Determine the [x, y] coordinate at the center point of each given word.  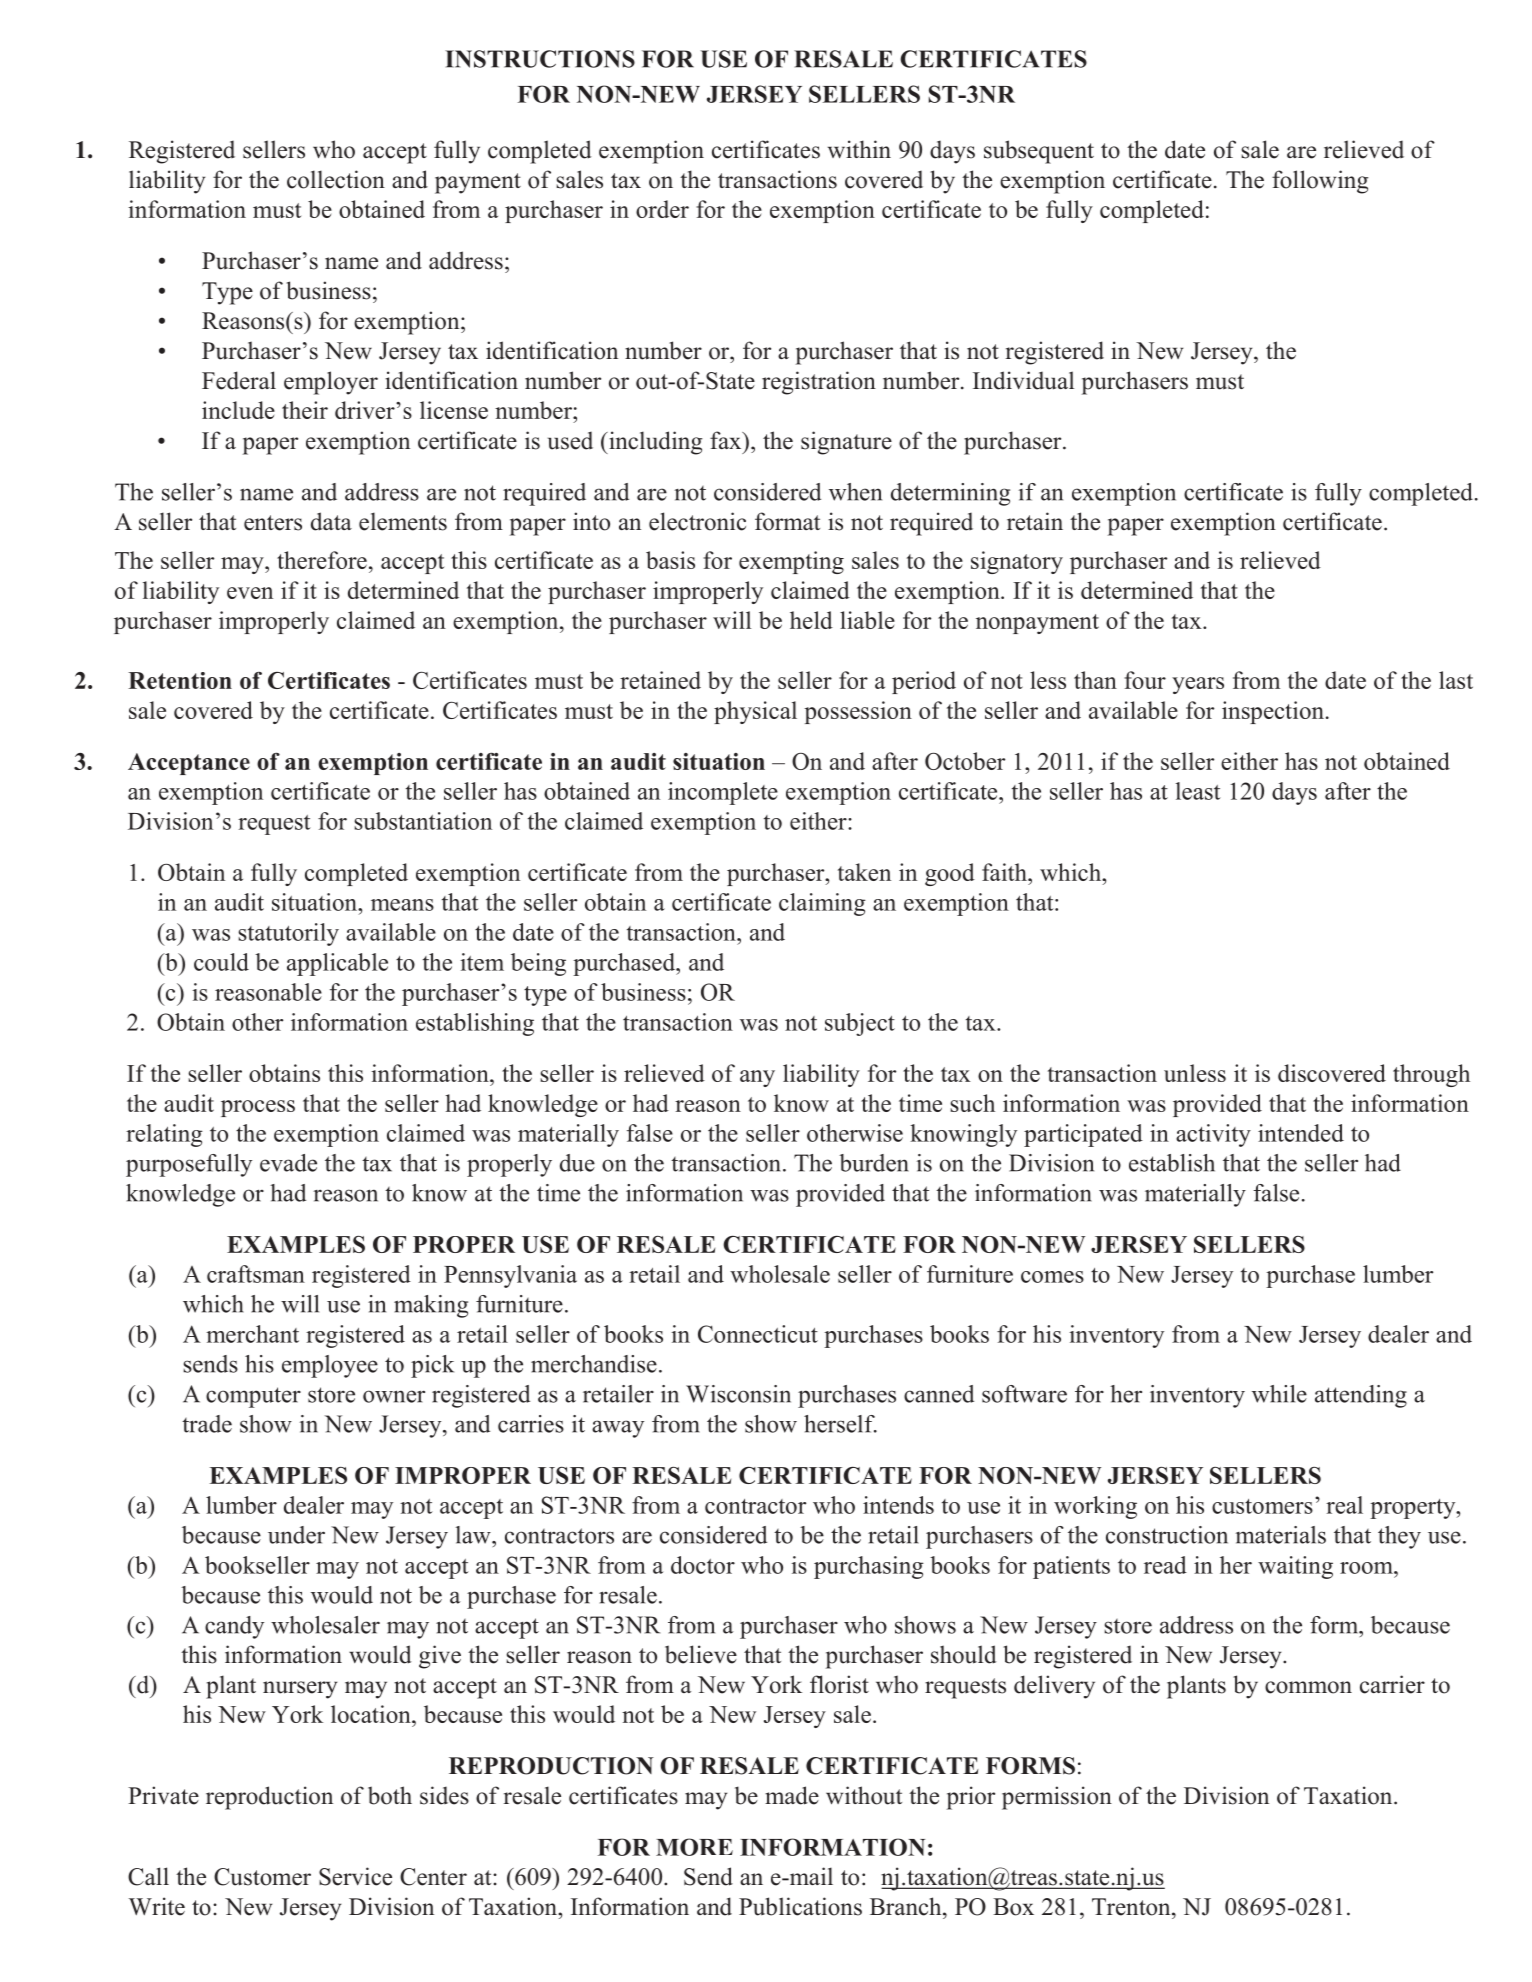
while [1279, 1394]
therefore [322, 560]
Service [355, 1876]
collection [336, 179]
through [1431, 1075]
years [1198, 685]
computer [253, 1397]
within [859, 149]
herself [840, 1424]
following [1320, 182]
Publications [800, 1906]
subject [860, 1024]
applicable [337, 964]
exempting [791, 562]
